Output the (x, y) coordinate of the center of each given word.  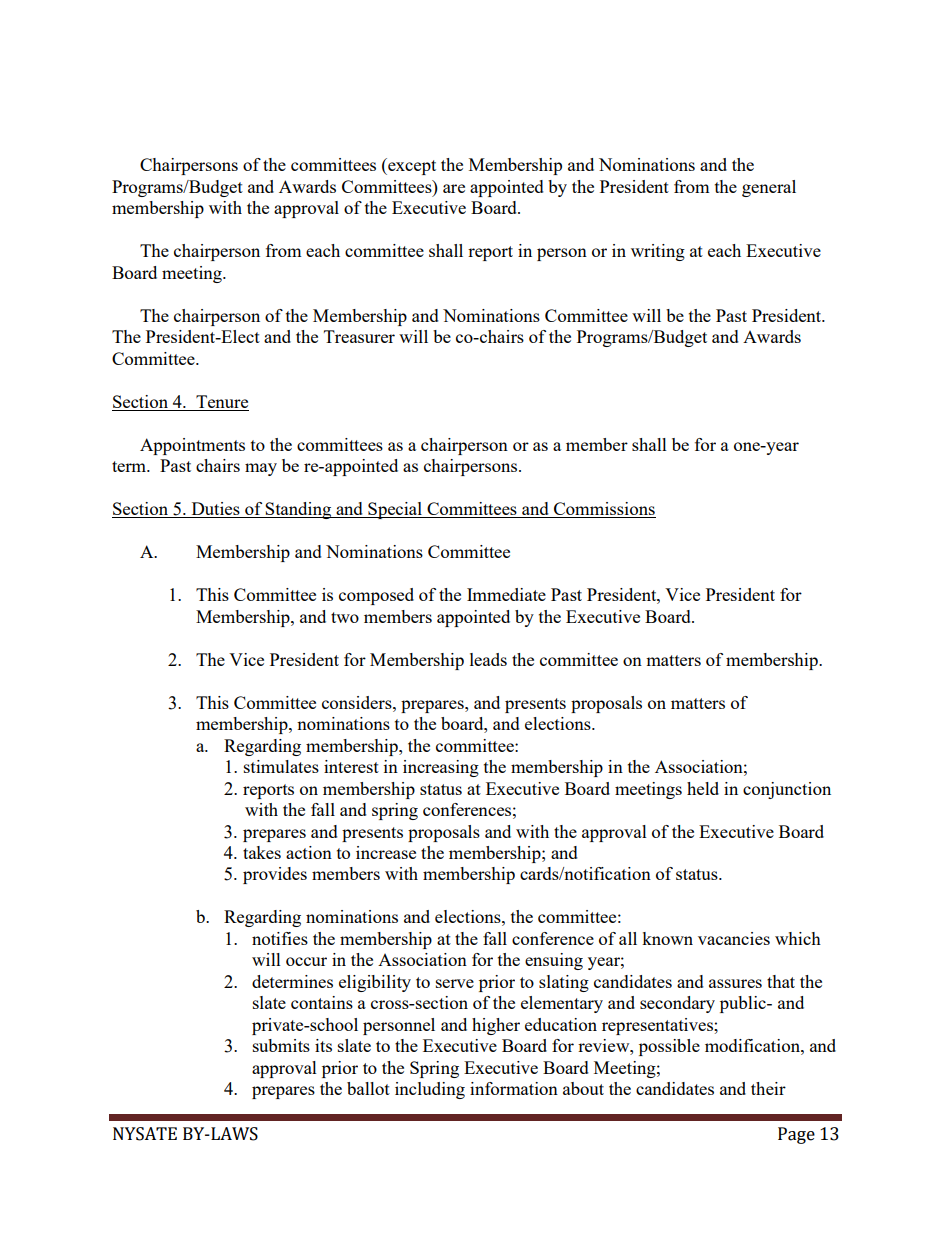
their (768, 1088)
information (514, 1088)
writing (658, 252)
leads (488, 659)
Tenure (221, 403)
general (769, 188)
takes (262, 852)
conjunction (787, 790)
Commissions (604, 510)
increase (386, 852)
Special (395, 510)
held (703, 788)
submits (281, 1045)
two (345, 617)
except (411, 166)
